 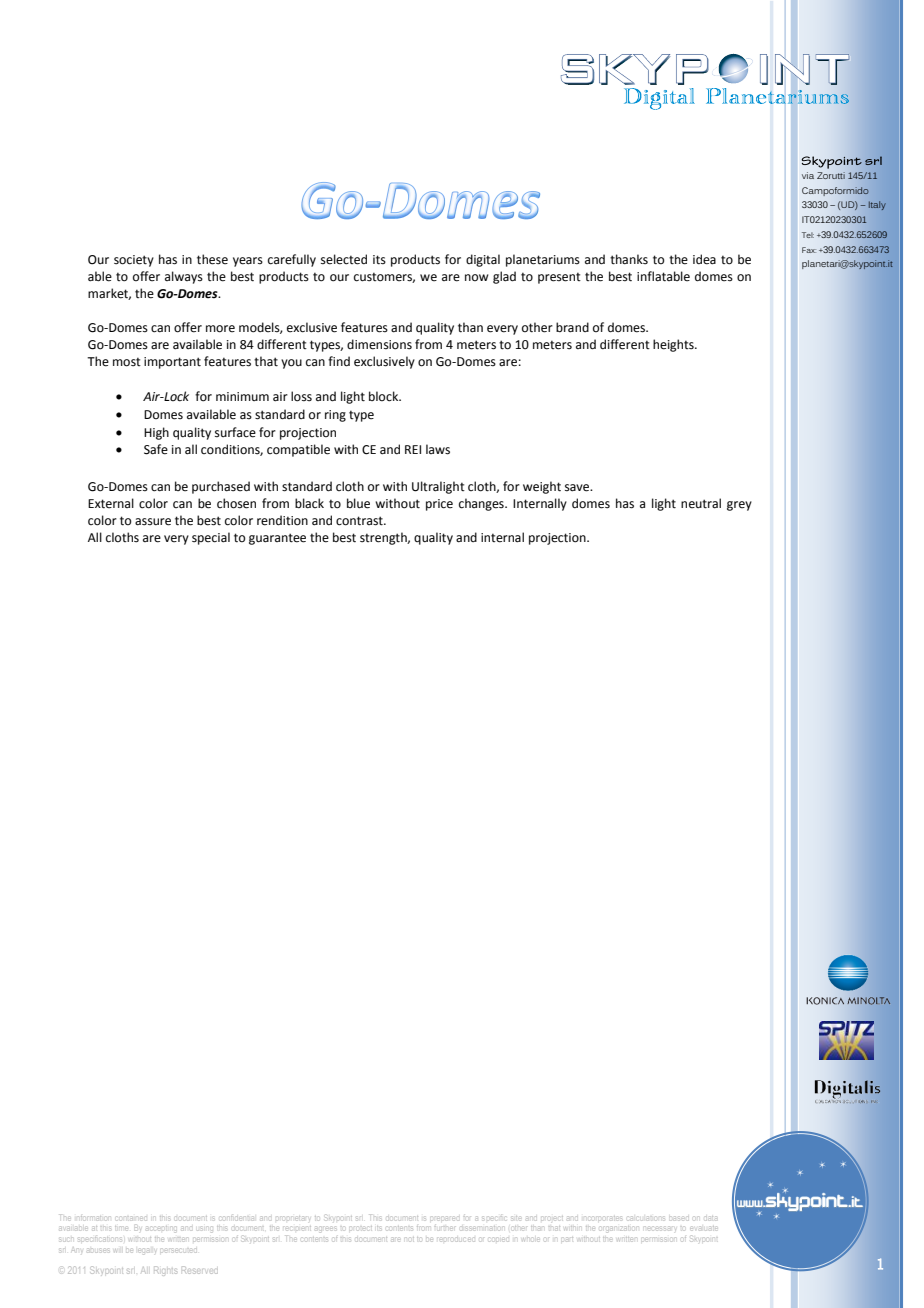 What do you see at coordinates (701, 503) in the document?
I see `neutral` at bounding box center [701, 503].
